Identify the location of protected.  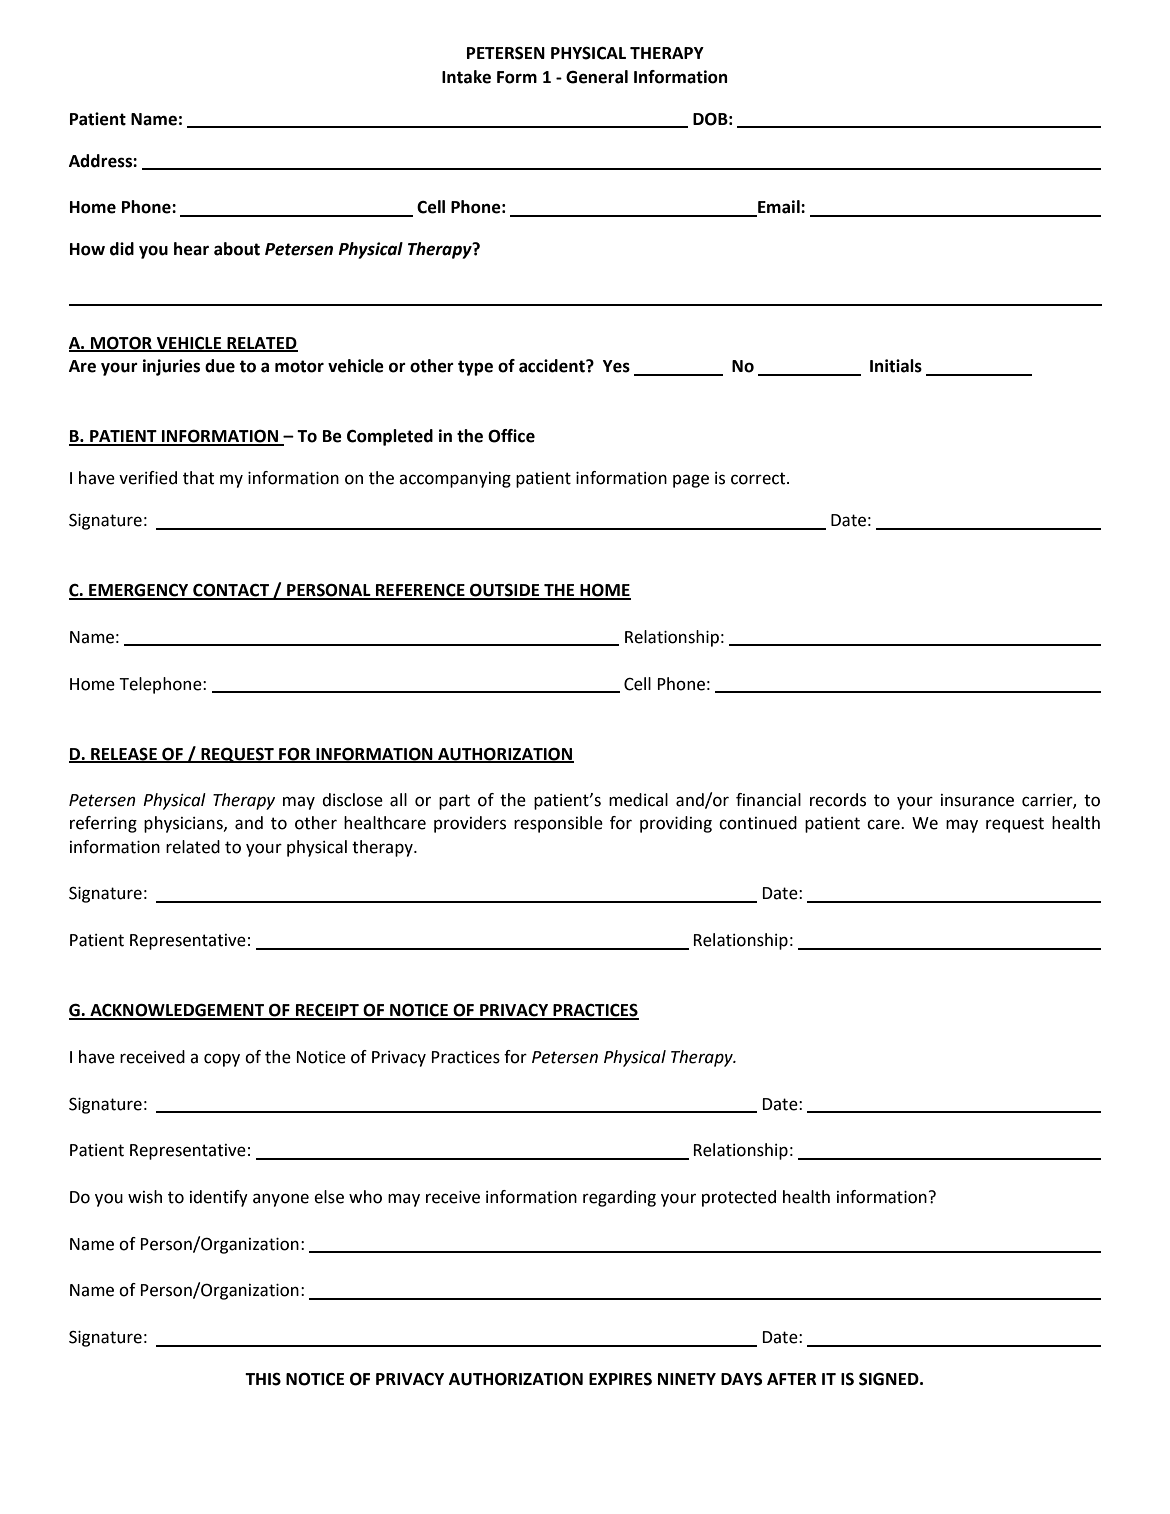
(739, 1198).
